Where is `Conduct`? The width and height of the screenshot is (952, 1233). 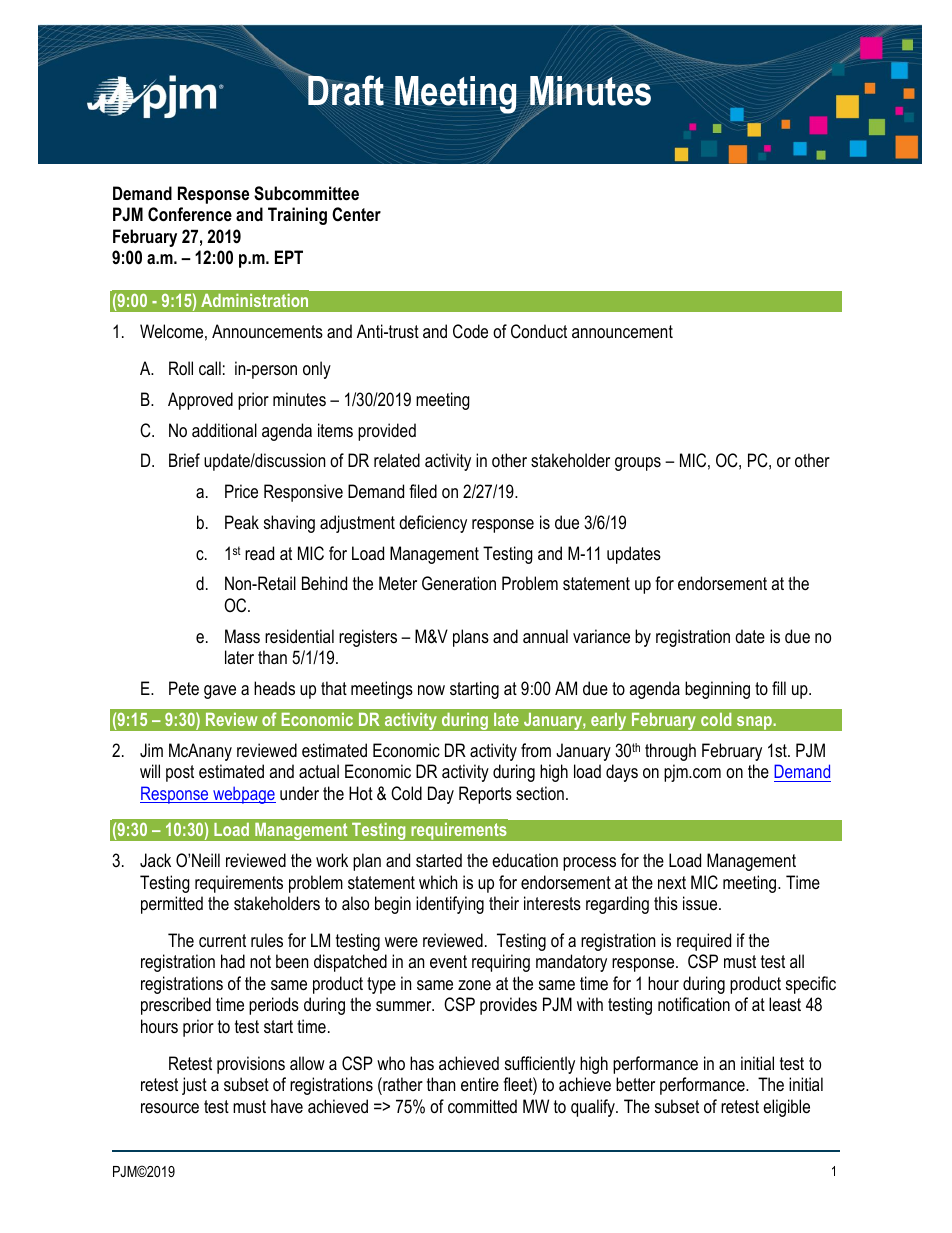
Conduct is located at coordinates (539, 331).
